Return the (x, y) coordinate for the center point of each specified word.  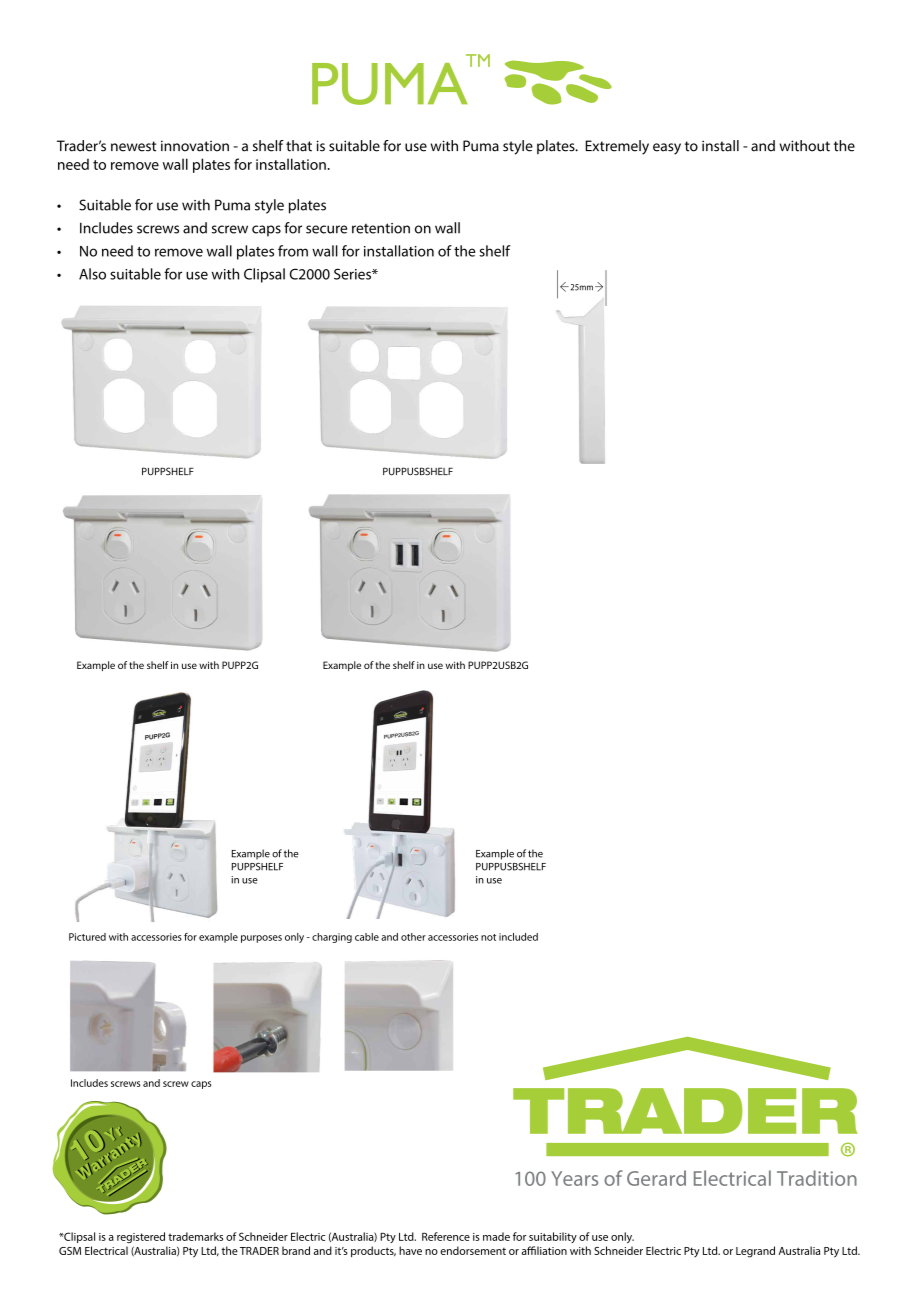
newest (133, 146)
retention (381, 228)
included (518, 937)
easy (667, 149)
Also (92, 274)
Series (353, 274)
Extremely (617, 147)
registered (141, 1237)
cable (367, 937)
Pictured (87, 937)
